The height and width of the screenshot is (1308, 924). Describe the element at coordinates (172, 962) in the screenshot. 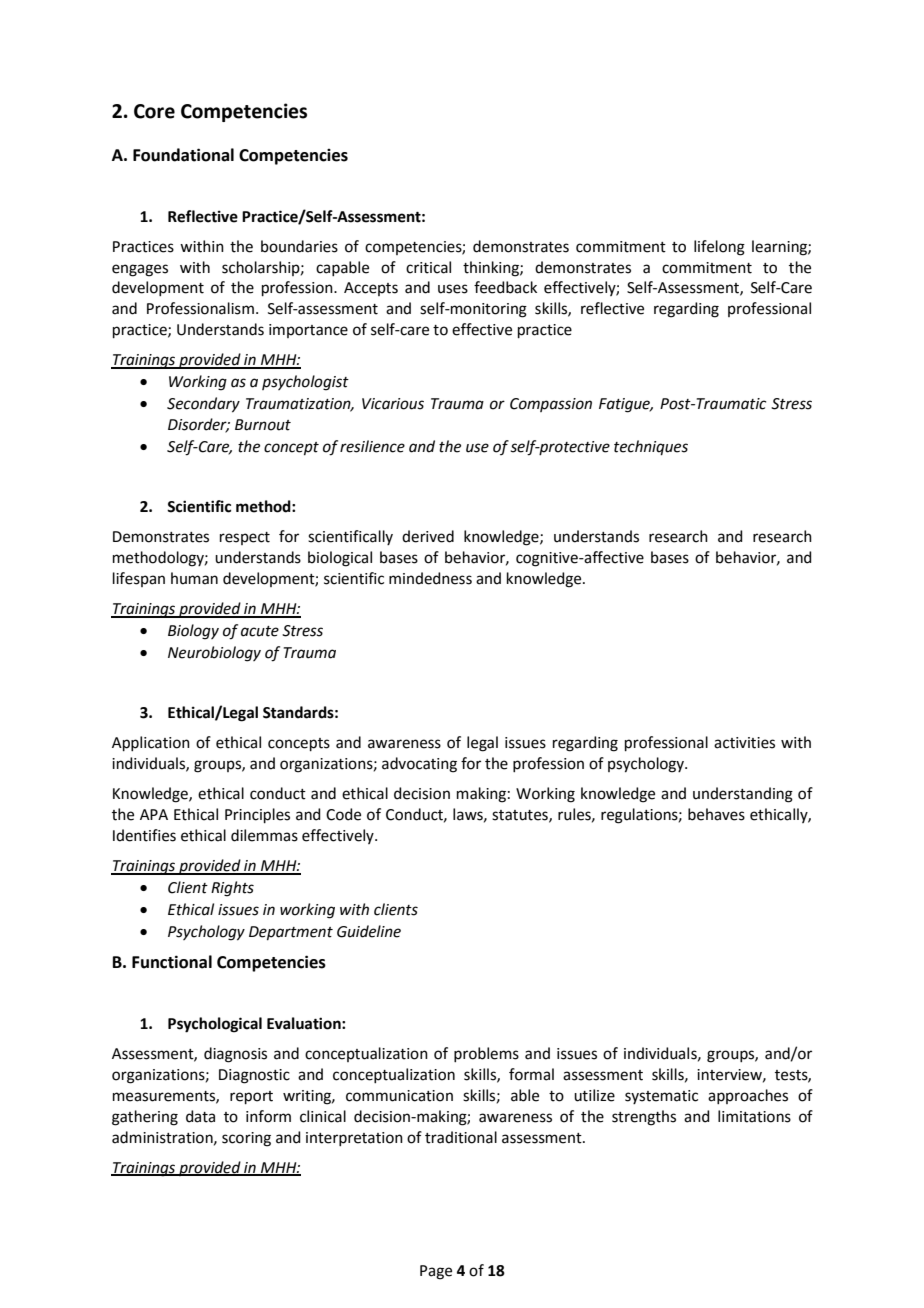

I see `Functional` at that location.
